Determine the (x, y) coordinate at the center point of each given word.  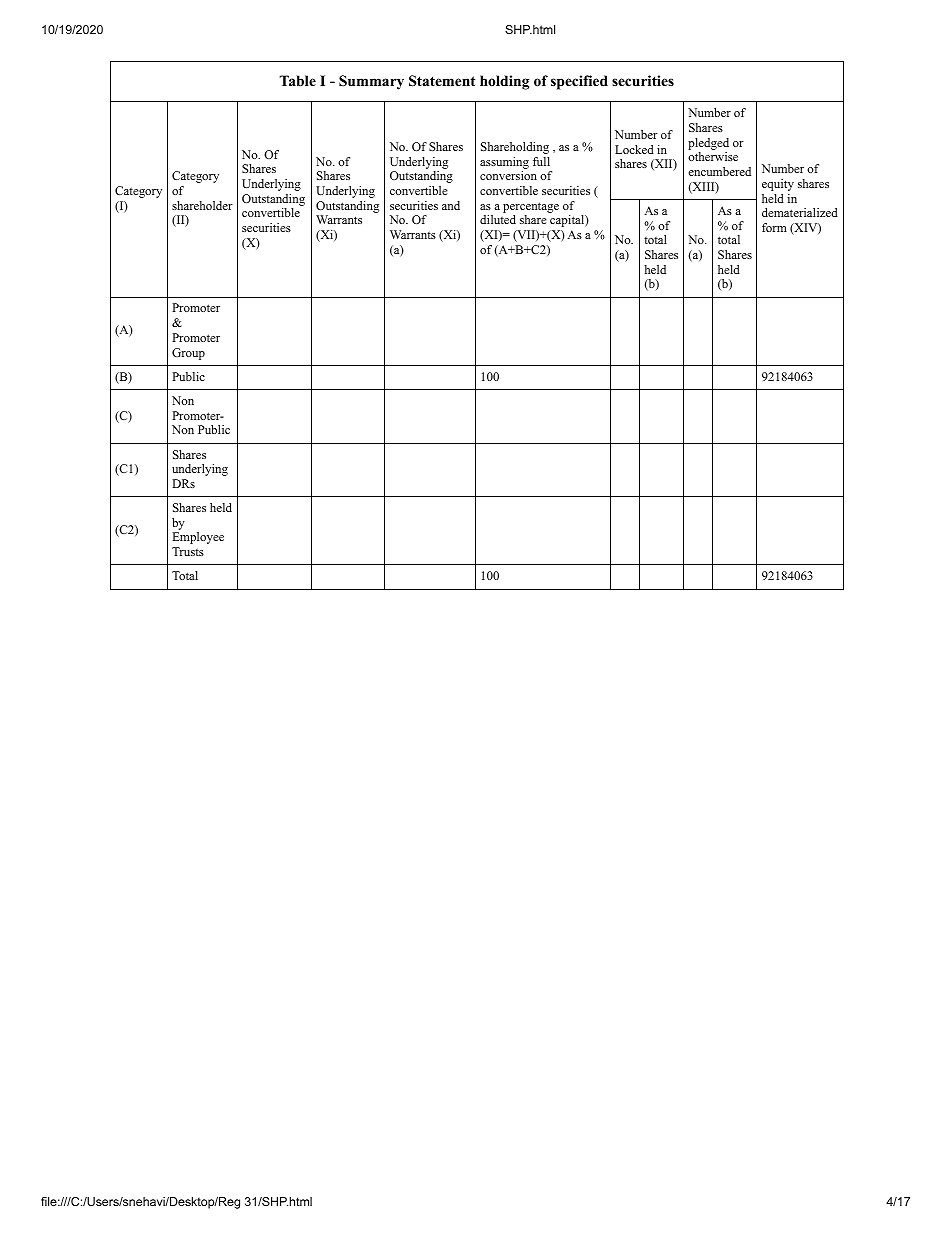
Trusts (188, 551)
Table (298, 80)
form (774, 227)
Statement (442, 81)
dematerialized (800, 212)
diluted (498, 219)
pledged (708, 144)
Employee (198, 538)
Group (188, 354)
